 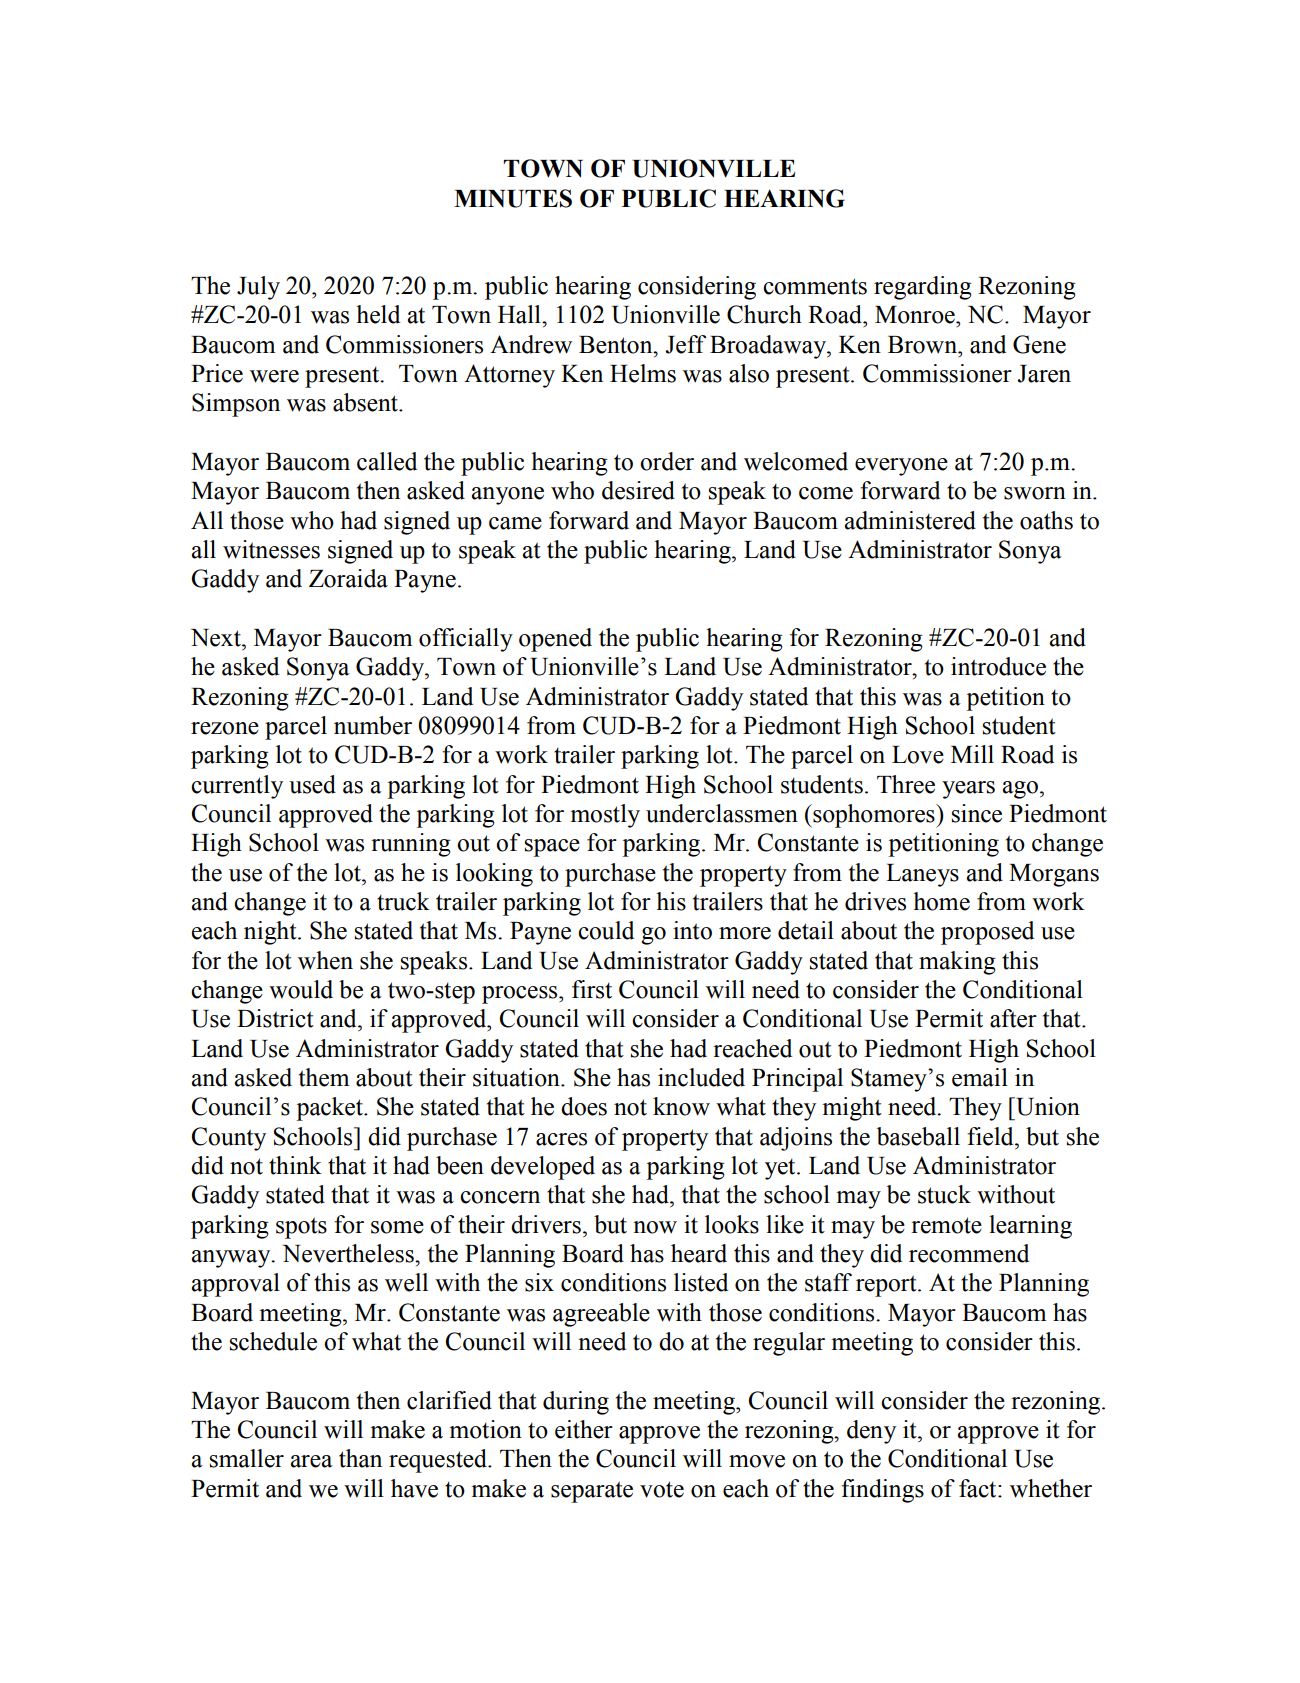 What do you see at coordinates (923, 288) in the page?
I see `regarding` at bounding box center [923, 288].
